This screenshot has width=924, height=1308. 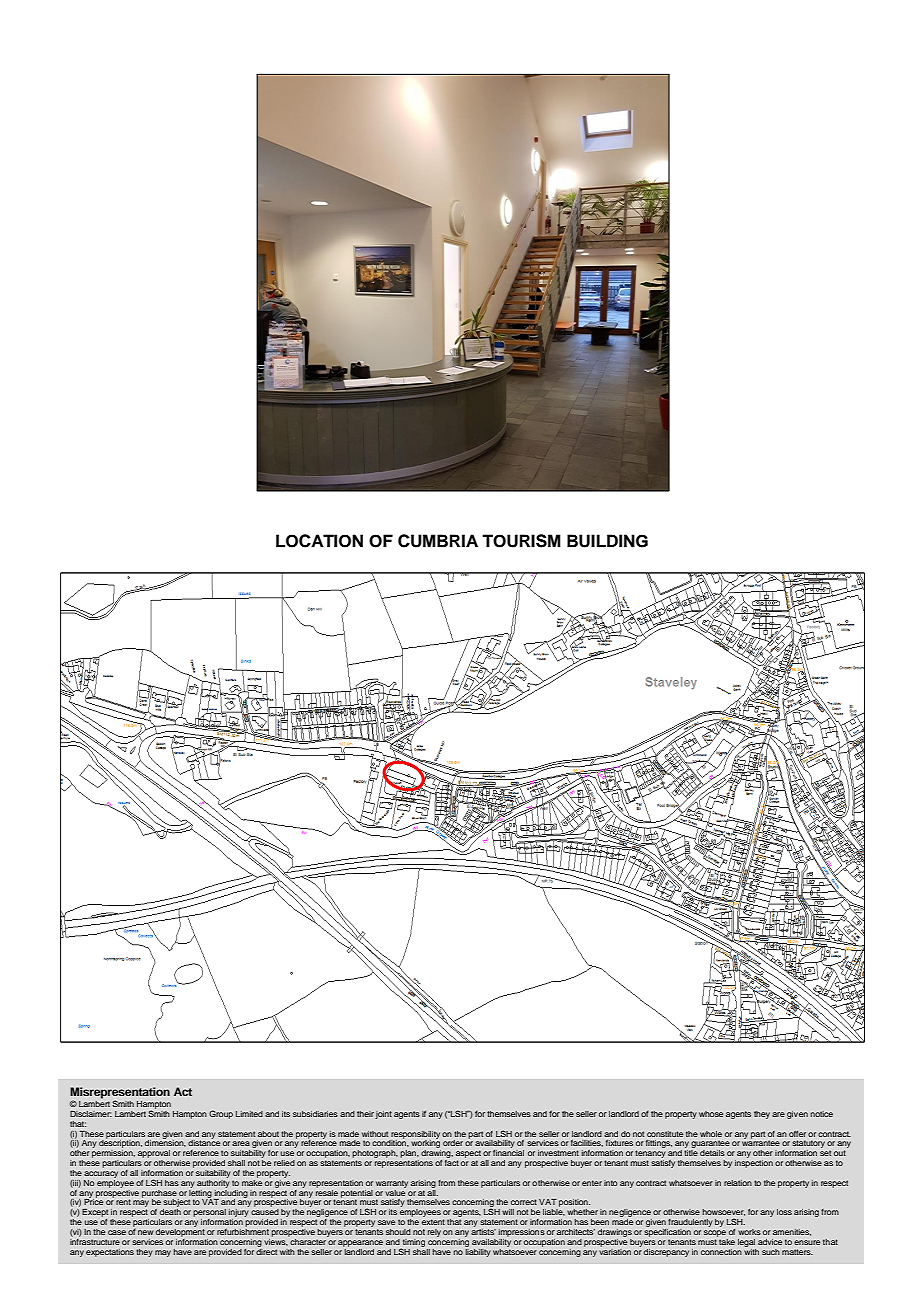 I want to click on BUILDING, so click(x=607, y=541).
